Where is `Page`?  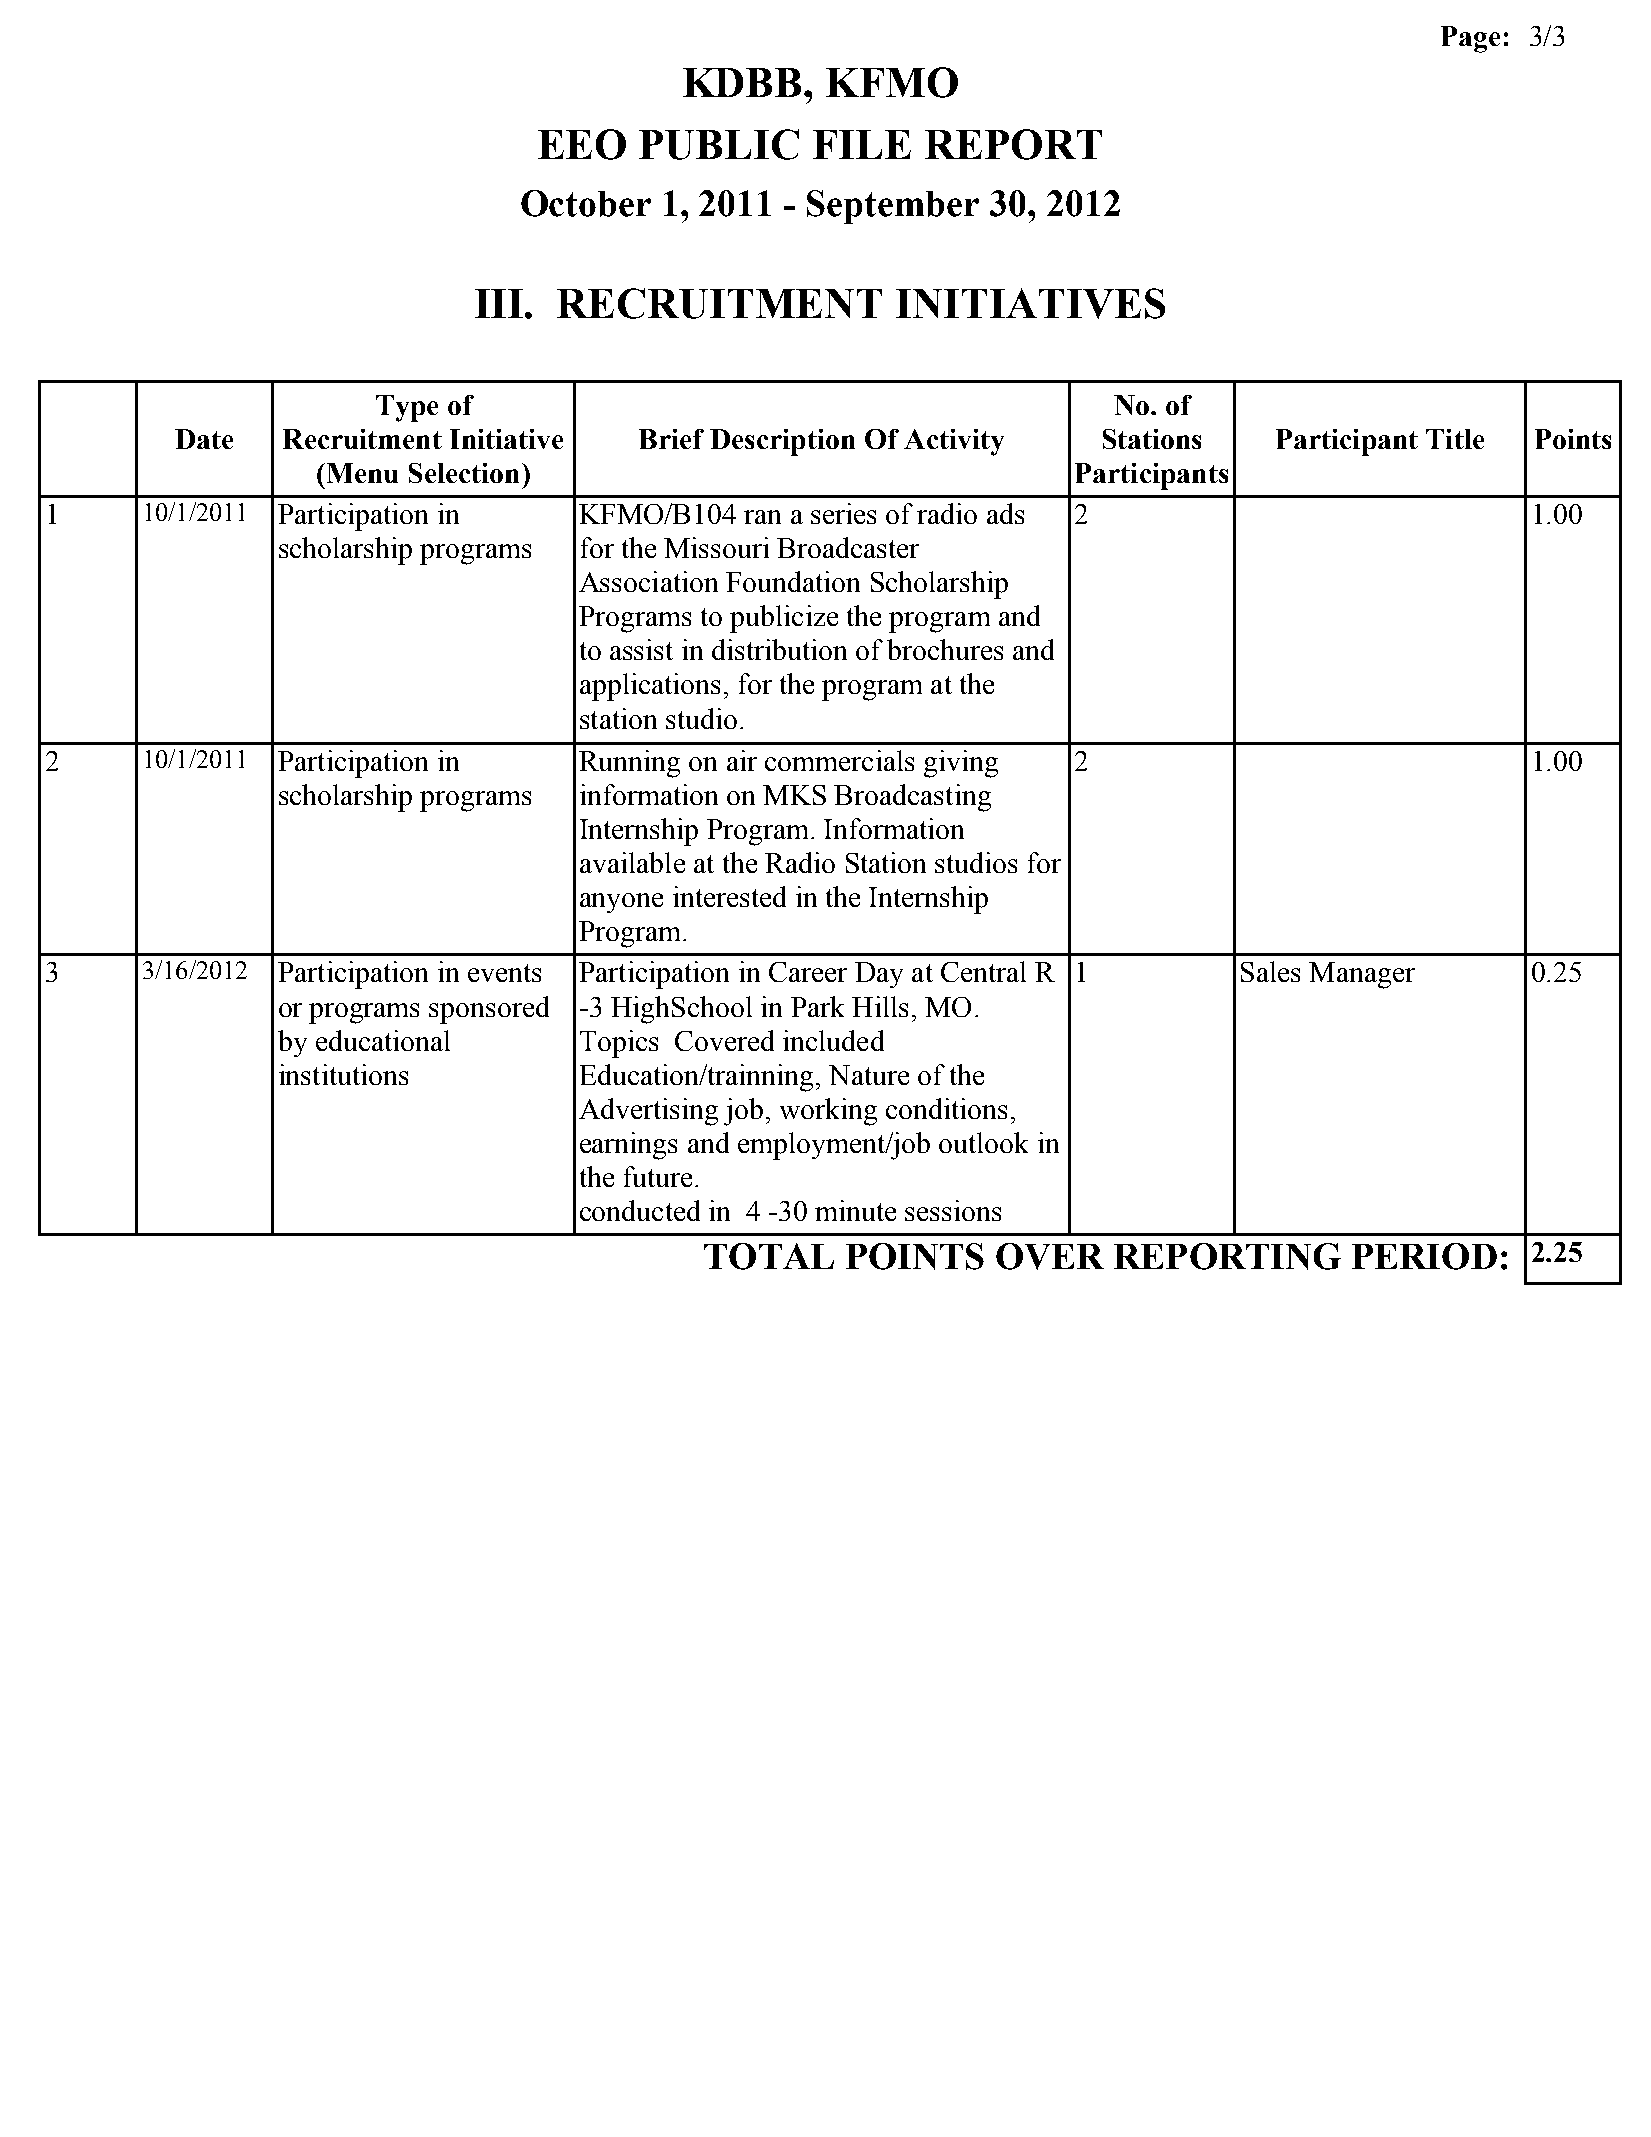
Page is located at coordinates (1470, 39).
